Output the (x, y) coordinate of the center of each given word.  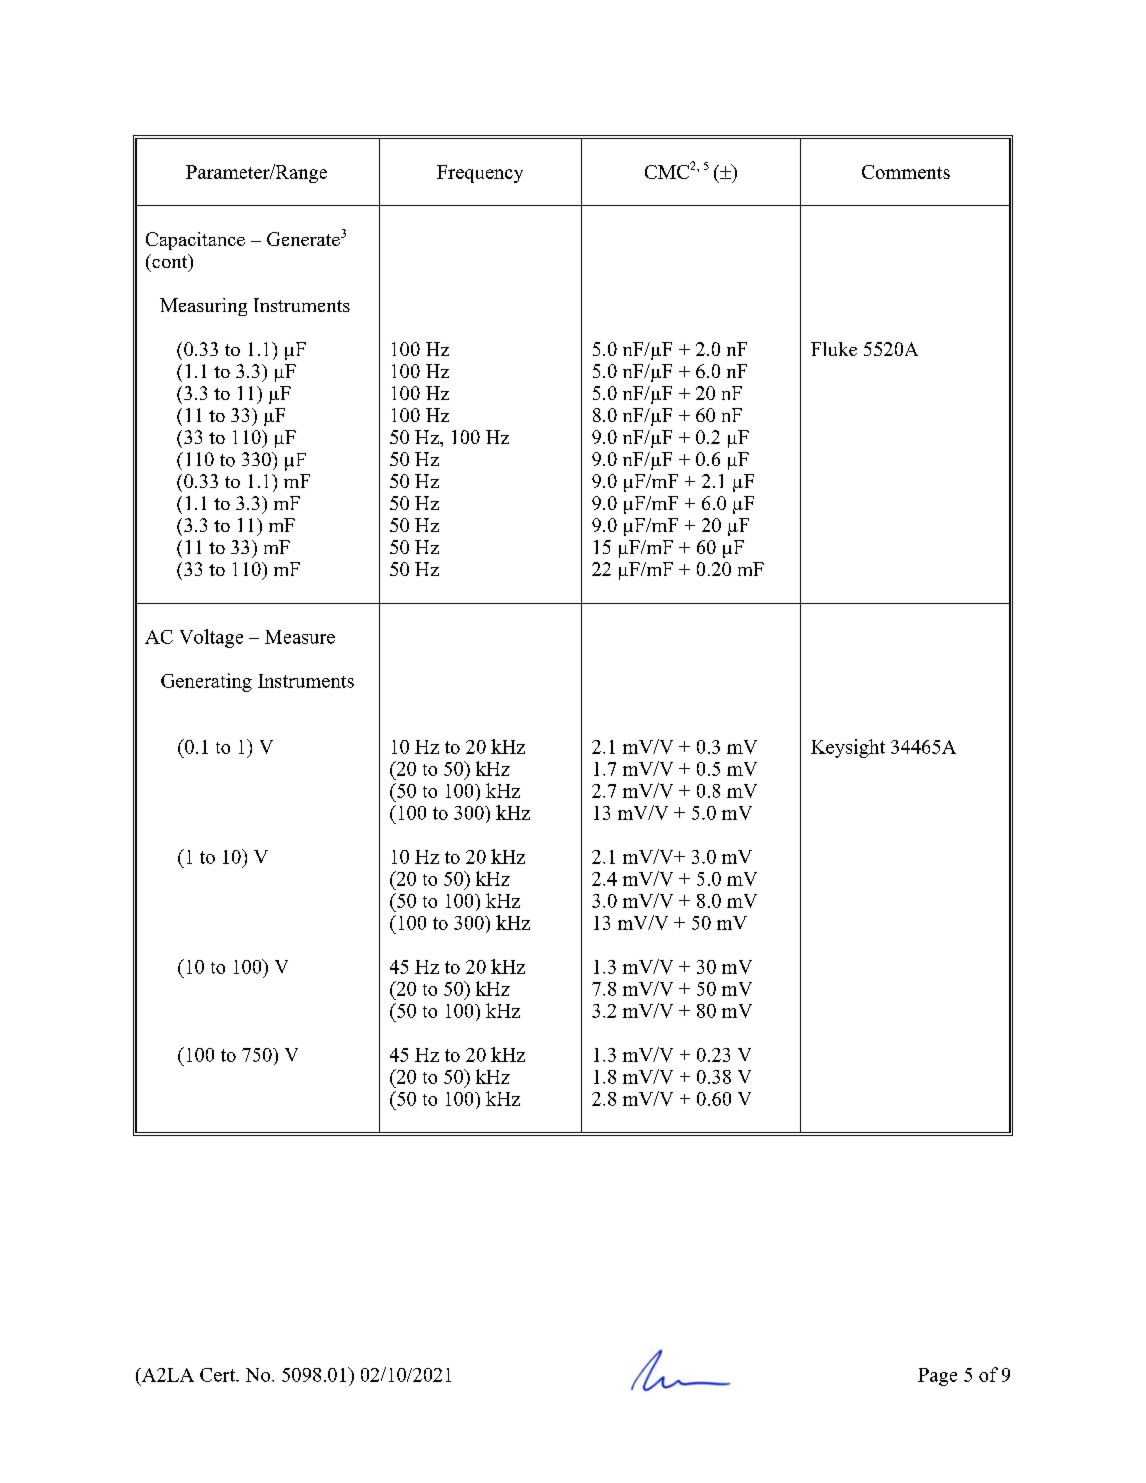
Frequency (480, 174)
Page (937, 1377)
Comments (906, 172)
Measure (300, 637)
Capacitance (195, 241)
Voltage (211, 638)
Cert (219, 1375)
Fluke (834, 349)
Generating (206, 682)
